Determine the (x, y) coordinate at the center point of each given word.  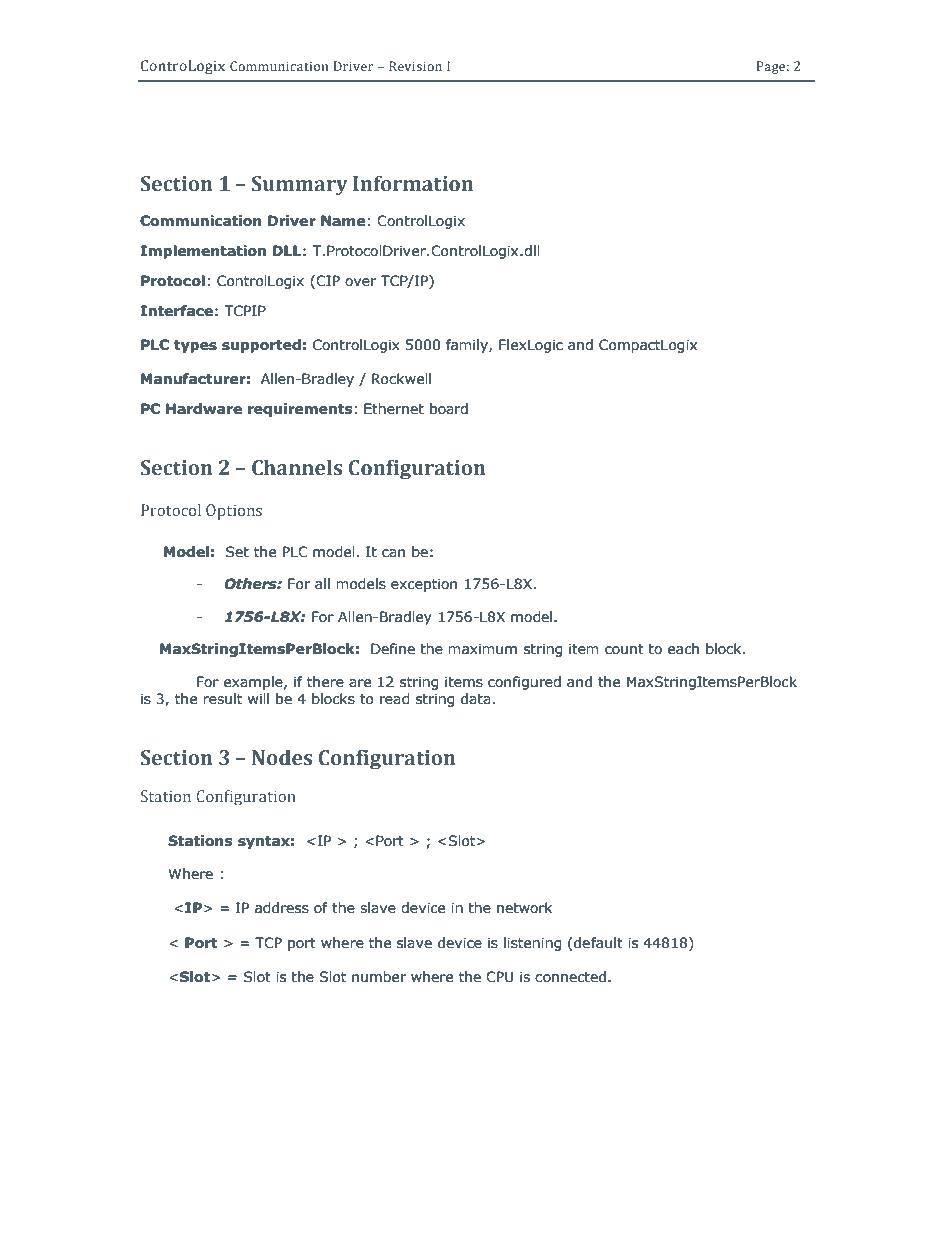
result (222, 699)
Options (234, 512)
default (598, 943)
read (395, 699)
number (379, 977)
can (393, 553)
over (360, 282)
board (449, 409)
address (282, 908)
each (683, 649)
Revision (415, 66)
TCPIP (245, 311)
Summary (300, 186)
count (624, 649)
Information (413, 183)
